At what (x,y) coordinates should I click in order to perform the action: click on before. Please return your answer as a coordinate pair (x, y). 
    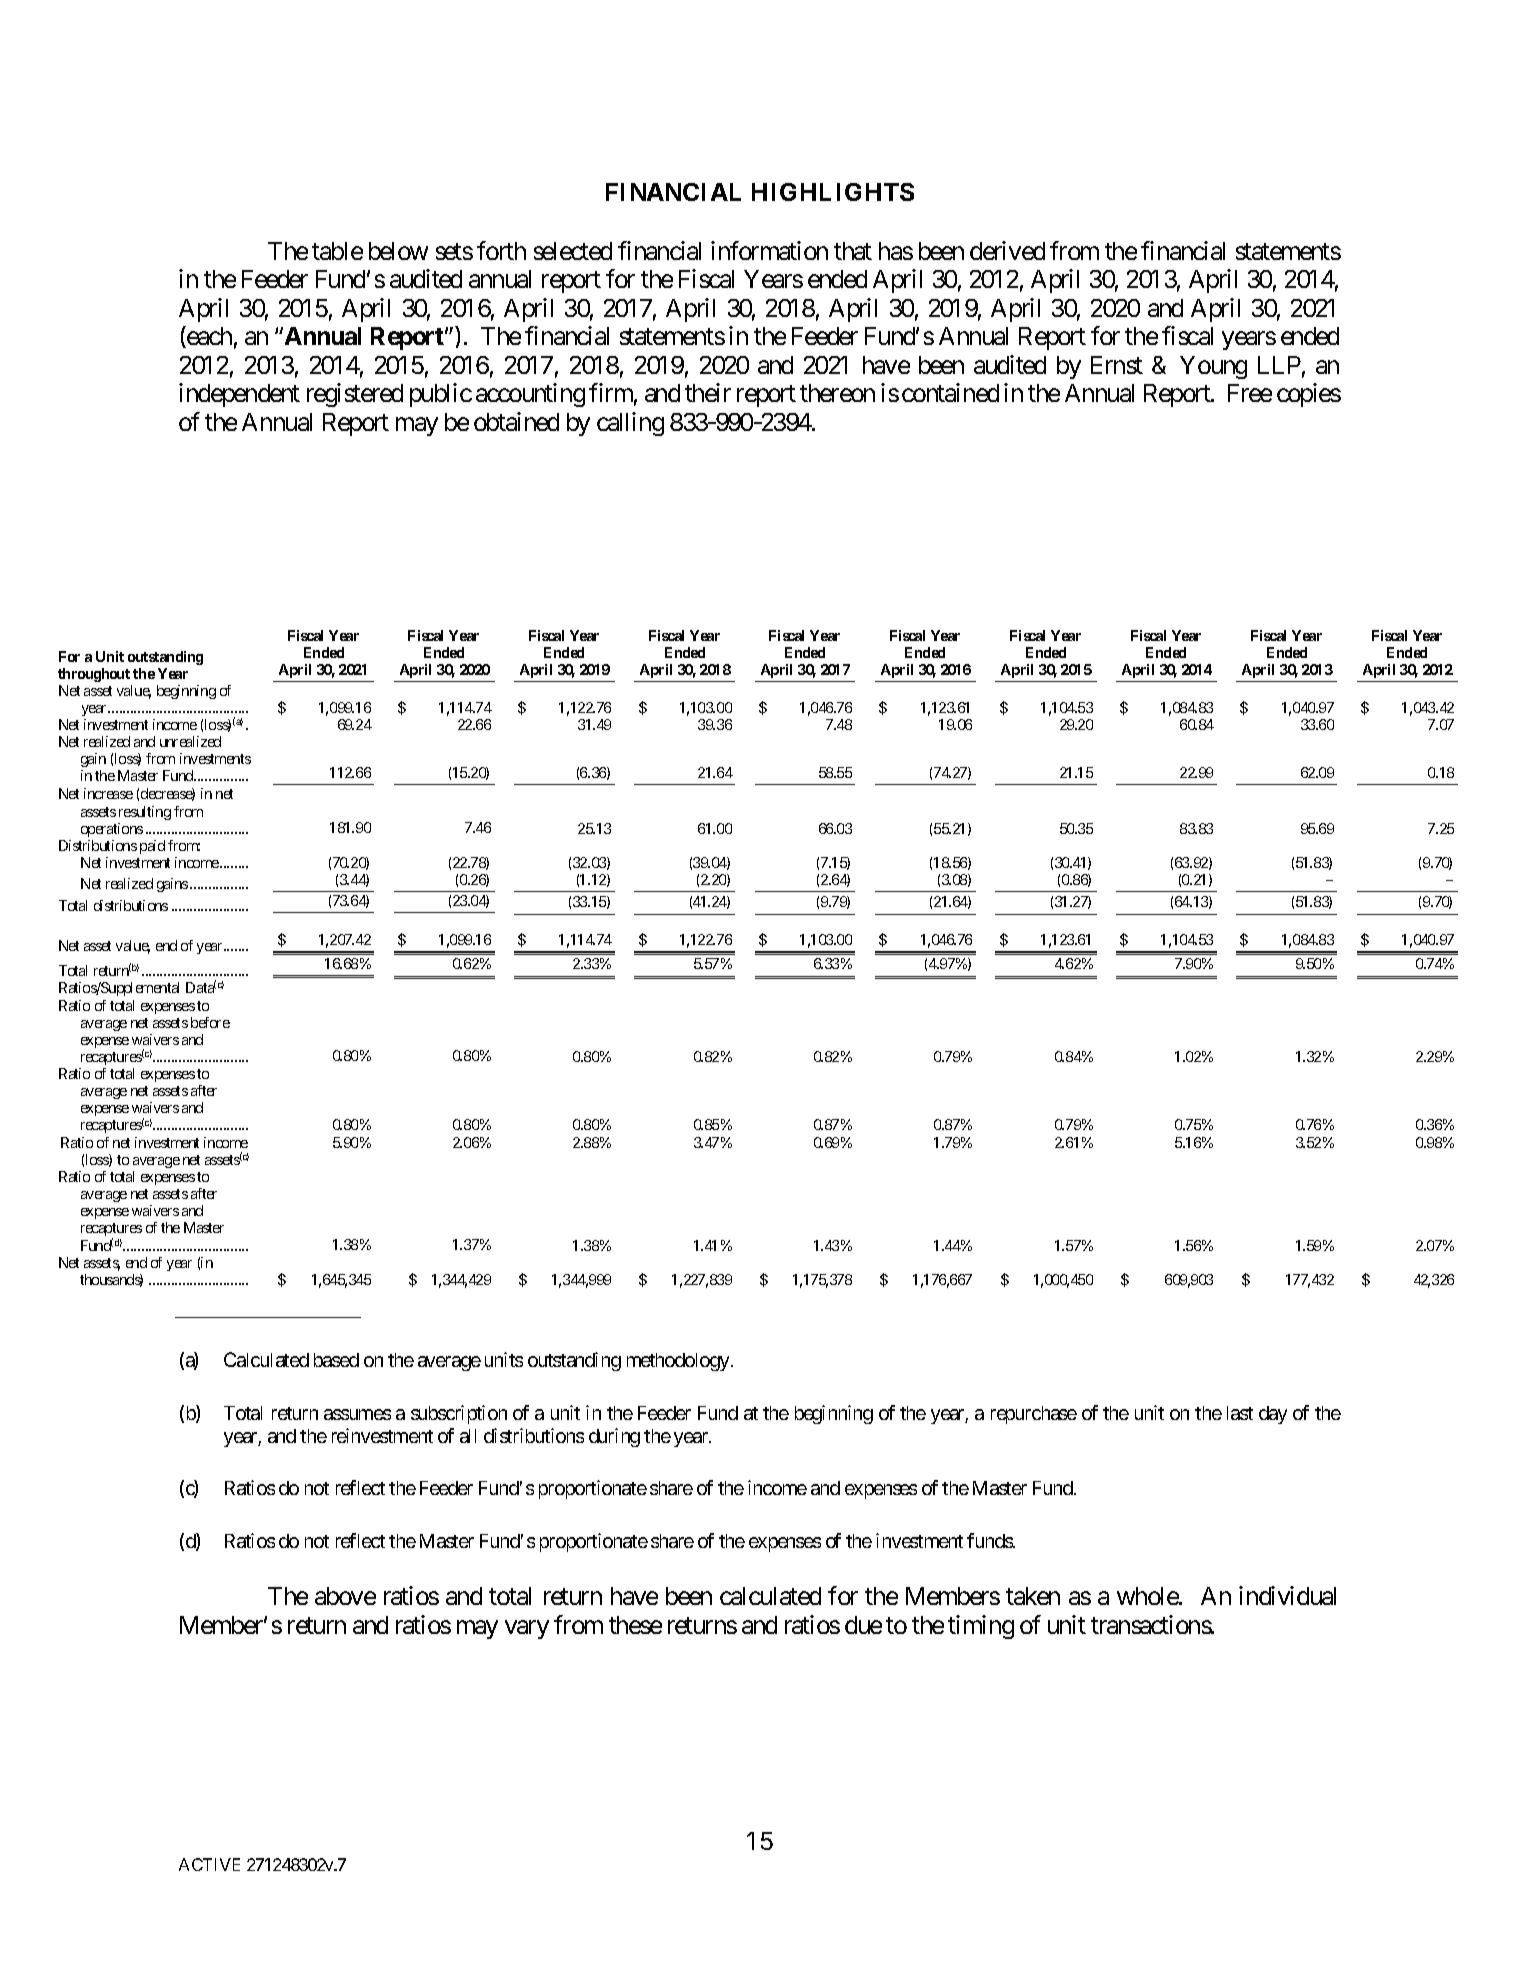
    Looking at the image, I should click on (210, 1022).
